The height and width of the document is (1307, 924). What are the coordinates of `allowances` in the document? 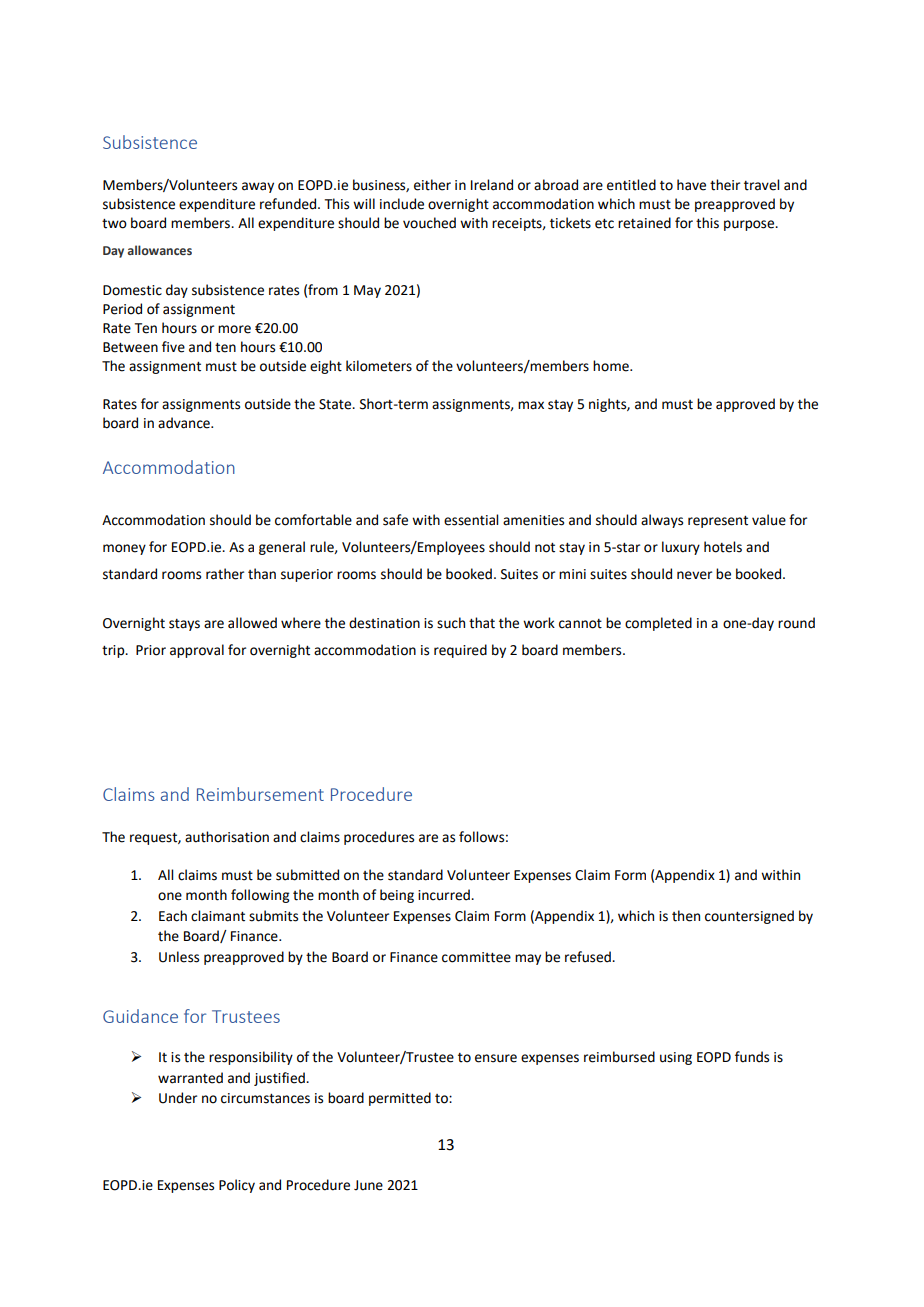 It's located at (159, 250).
